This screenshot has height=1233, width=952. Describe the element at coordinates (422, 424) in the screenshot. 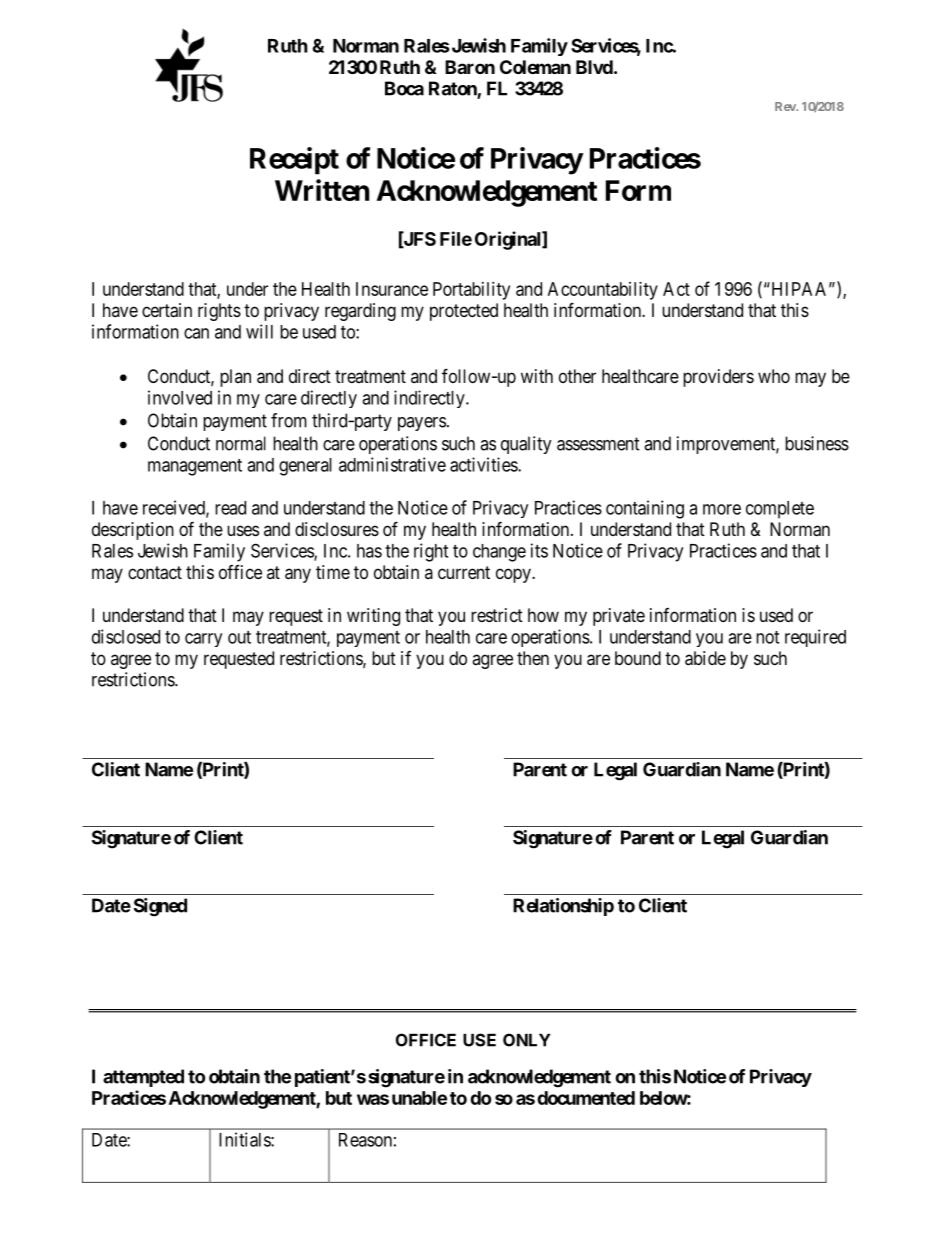

I see `payers` at that location.
